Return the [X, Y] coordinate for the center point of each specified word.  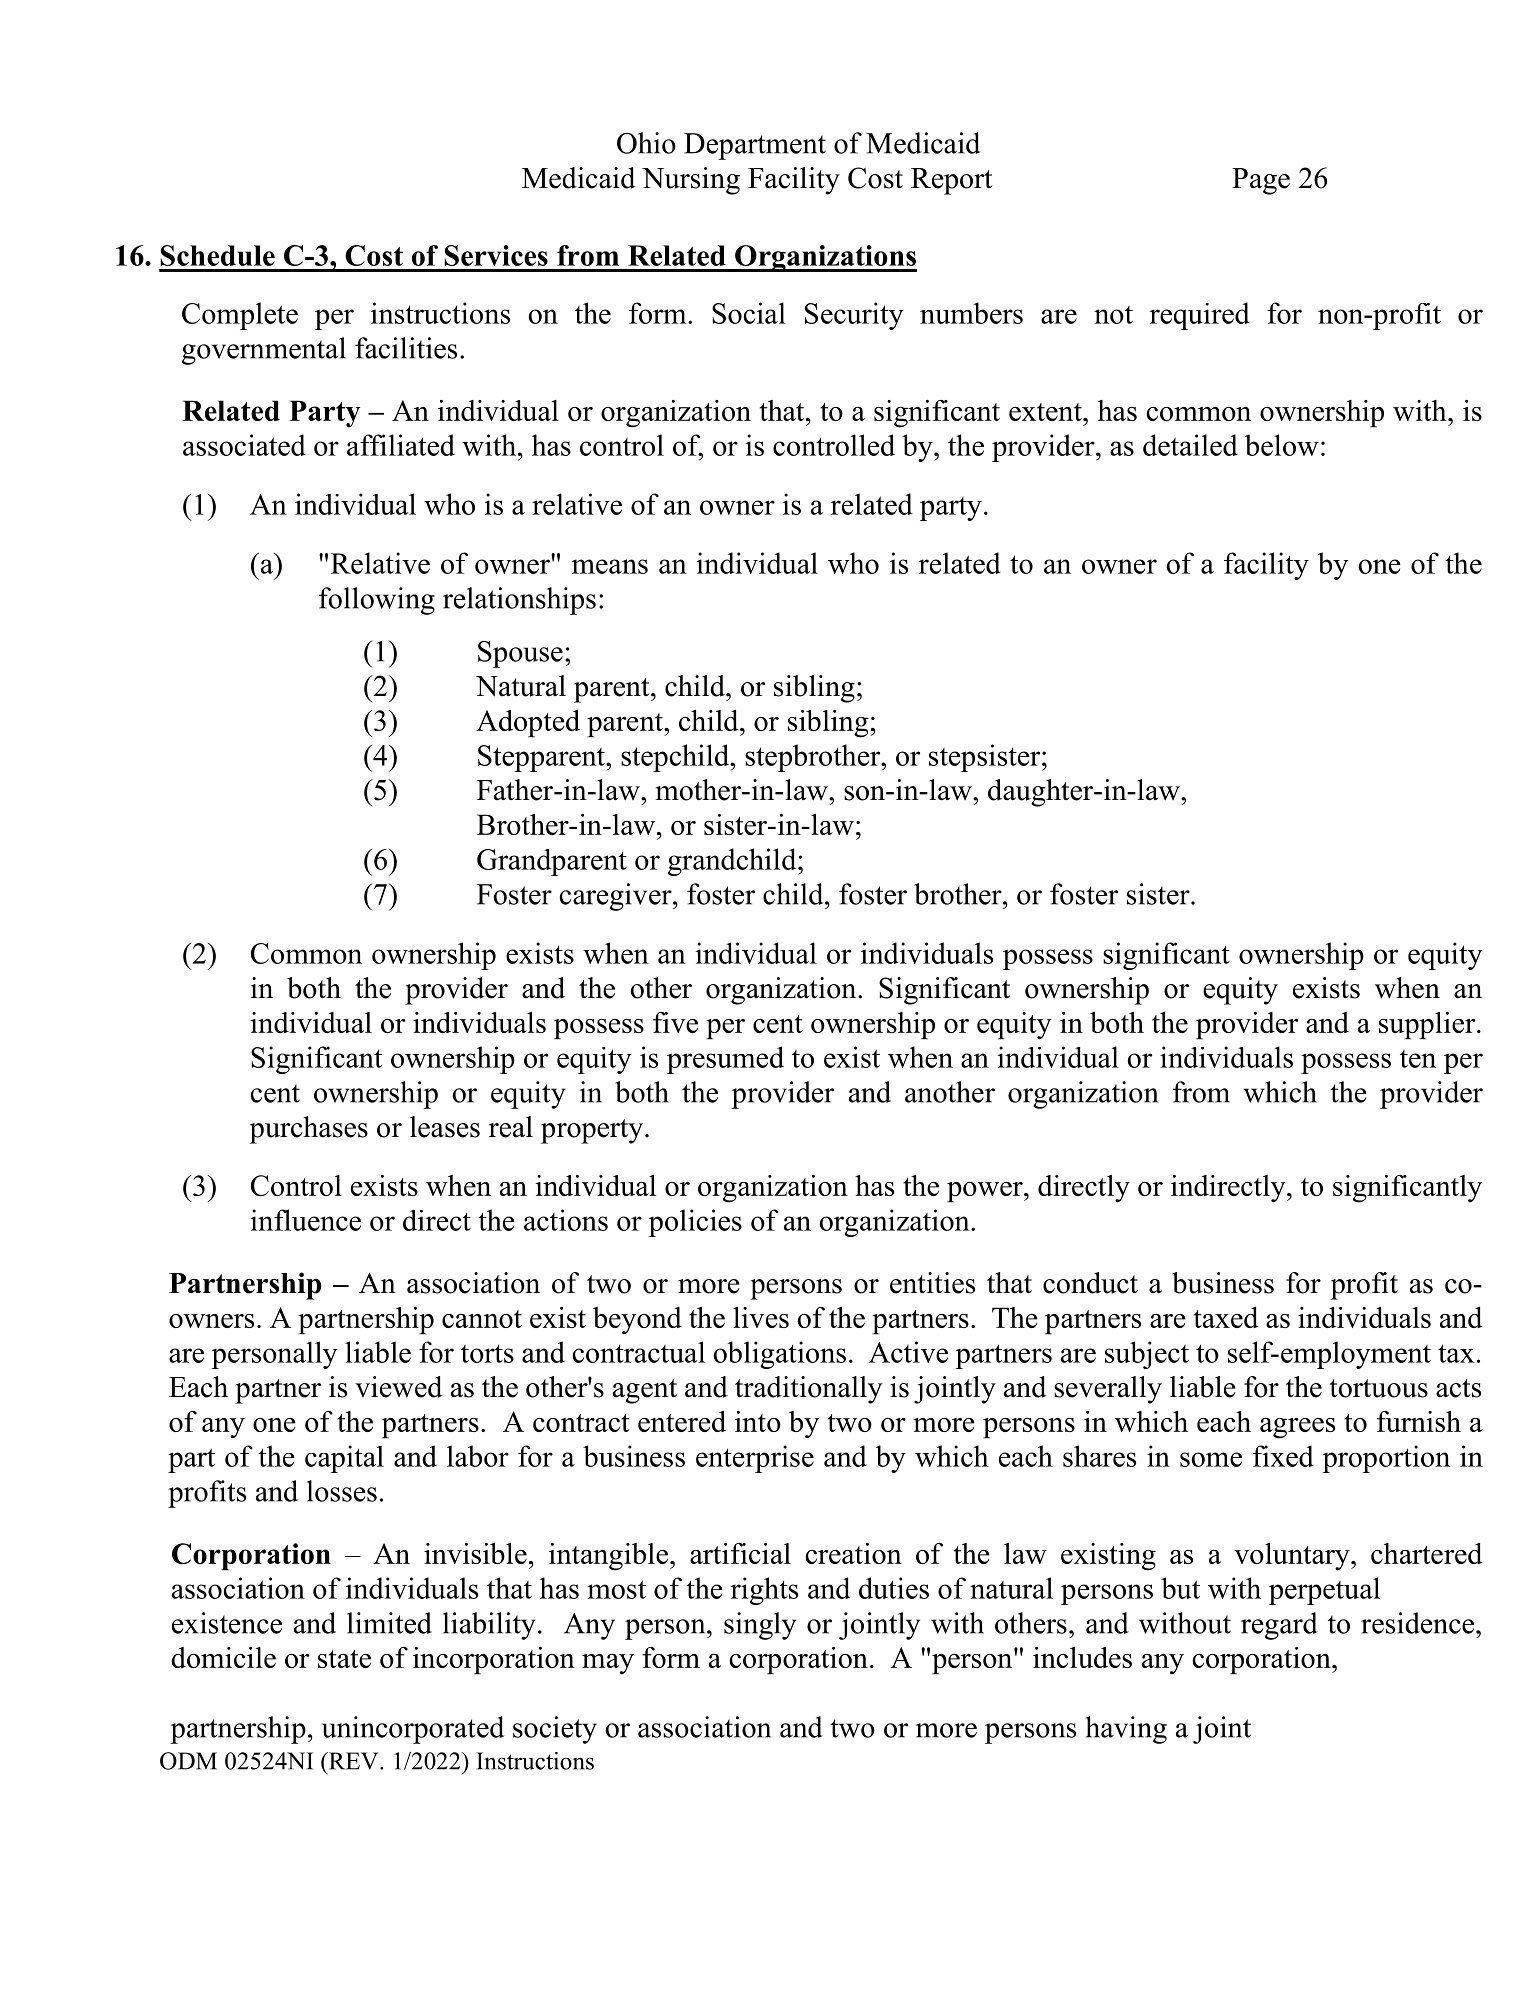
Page [1261, 181]
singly [760, 1626]
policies [695, 1223]
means [610, 566]
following [377, 601]
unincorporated [413, 1730]
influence [306, 1220]
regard [1279, 1626]
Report [951, 181]
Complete [240, 316]
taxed [1226, 1317]
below [1282, 445]
